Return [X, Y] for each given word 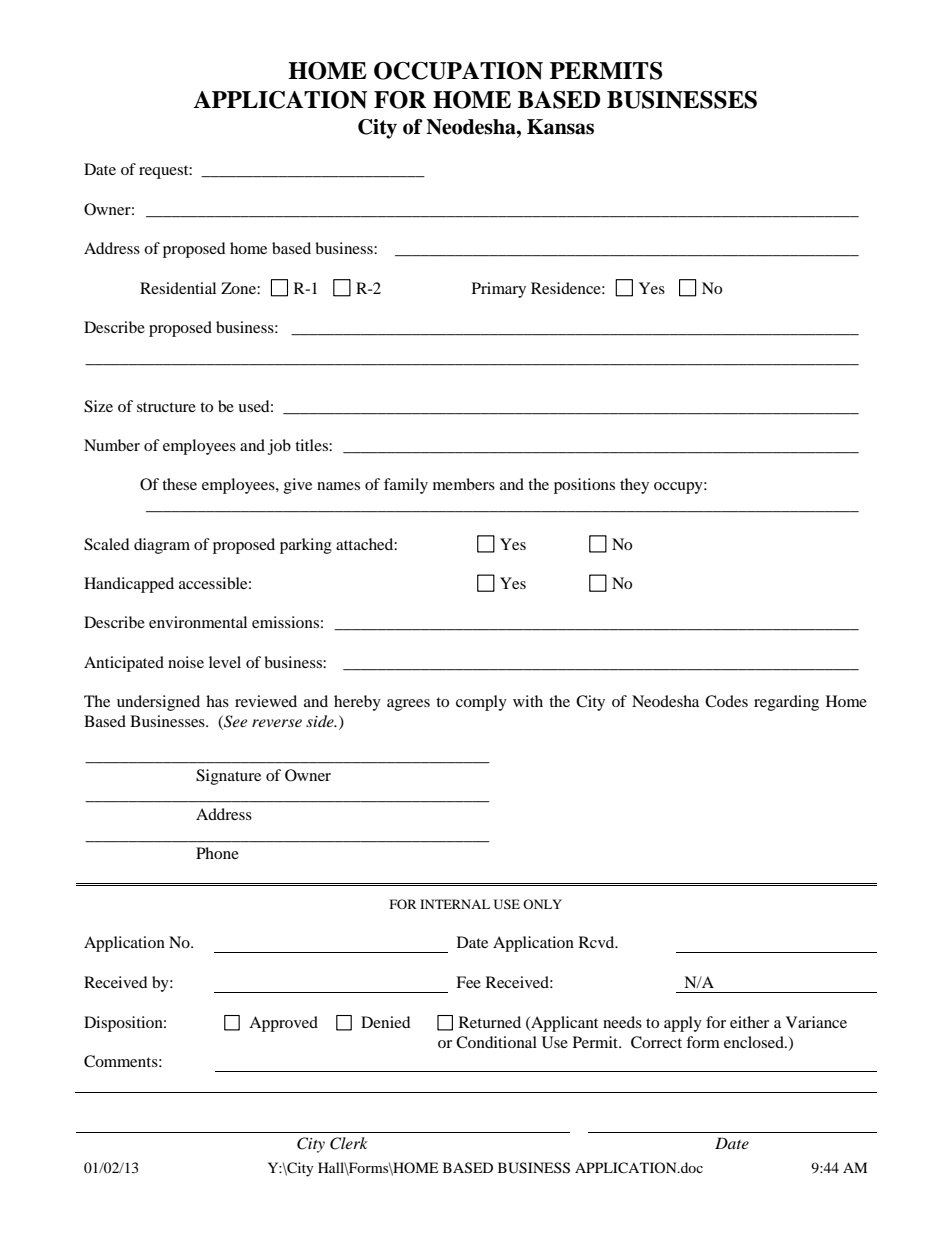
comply [481, 703]
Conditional [496, 1042]
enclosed [755, 1042]
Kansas [560, 127]
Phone [217, 853]
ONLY [542, 904]
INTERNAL [455, 904]
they [634, 486]
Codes [726, 701]
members [464, 484]
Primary [499, 290]
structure [166, 407]
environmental [198, 622]
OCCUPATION [458, 71]
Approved [283, 1024]
